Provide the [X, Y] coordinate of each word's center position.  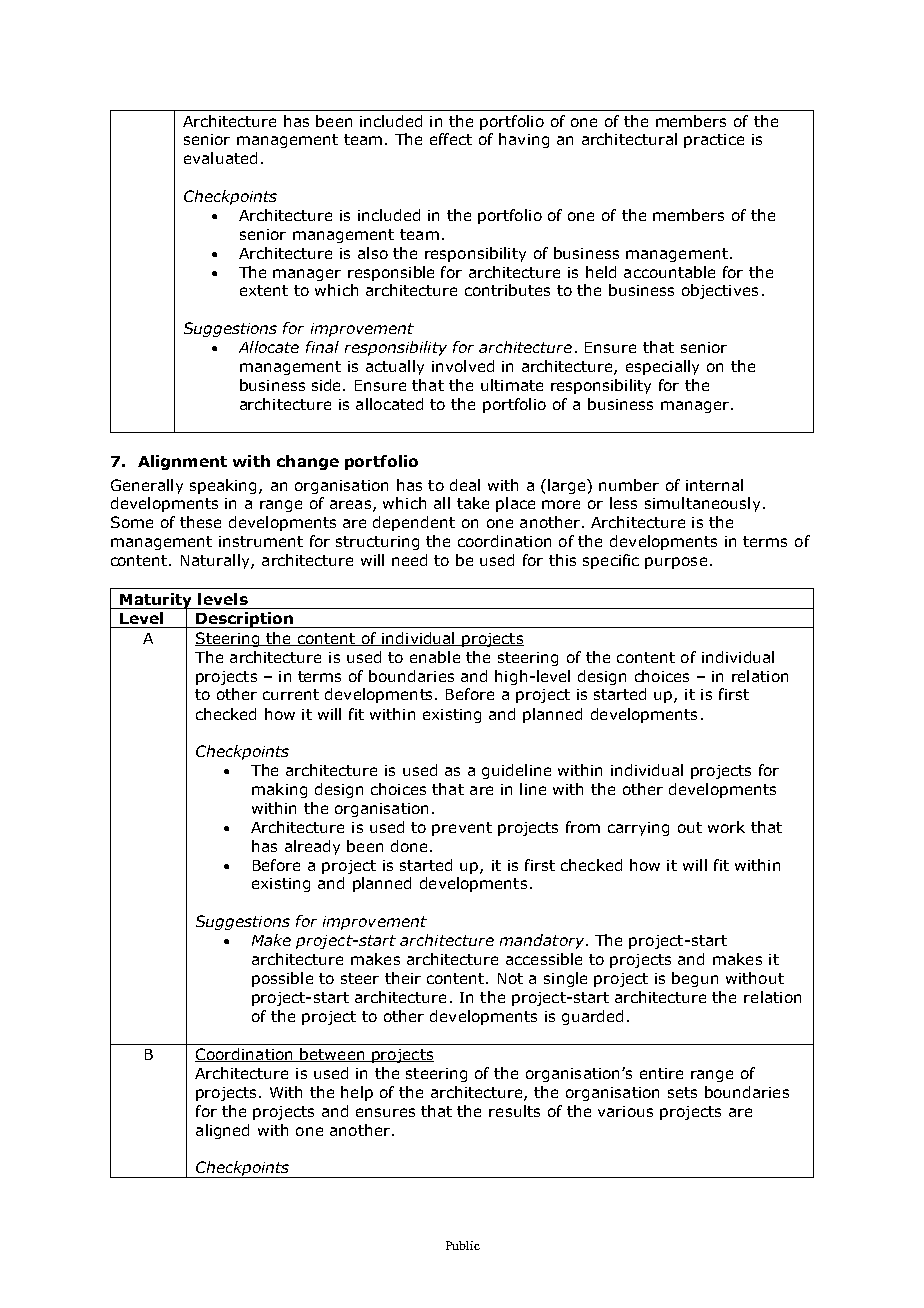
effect [451, 139]
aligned [222, 1131]
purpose [676, 563]
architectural [629, 139]
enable [435, 657]
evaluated [220, 158]
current [291, 694]
